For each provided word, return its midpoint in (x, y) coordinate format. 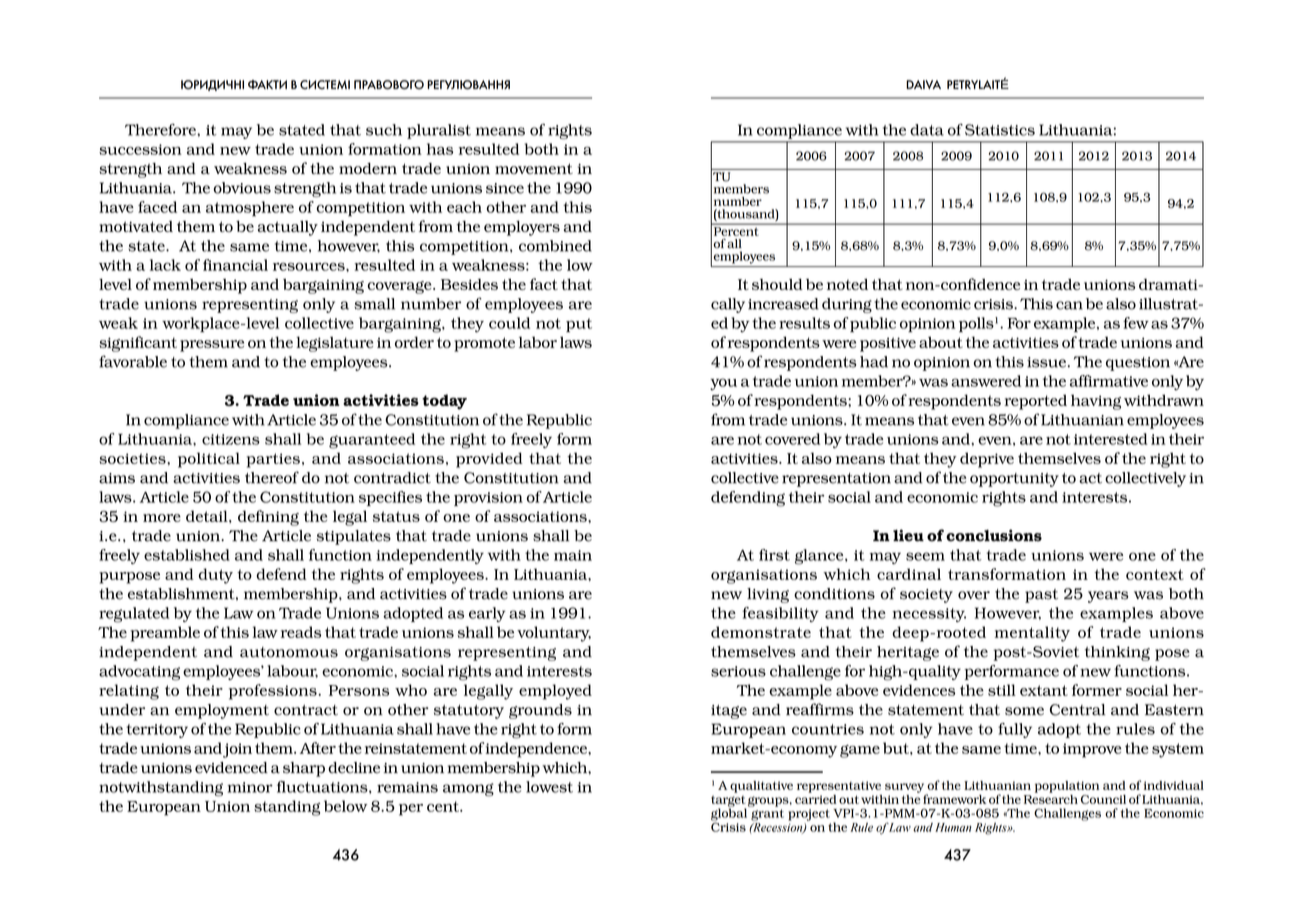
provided (489, 460)
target (728, 802)
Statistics (1000, 130)
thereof (272, 477)
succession (140, 149)
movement (534, 168)
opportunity (1014, 480)
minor (250, 787)
